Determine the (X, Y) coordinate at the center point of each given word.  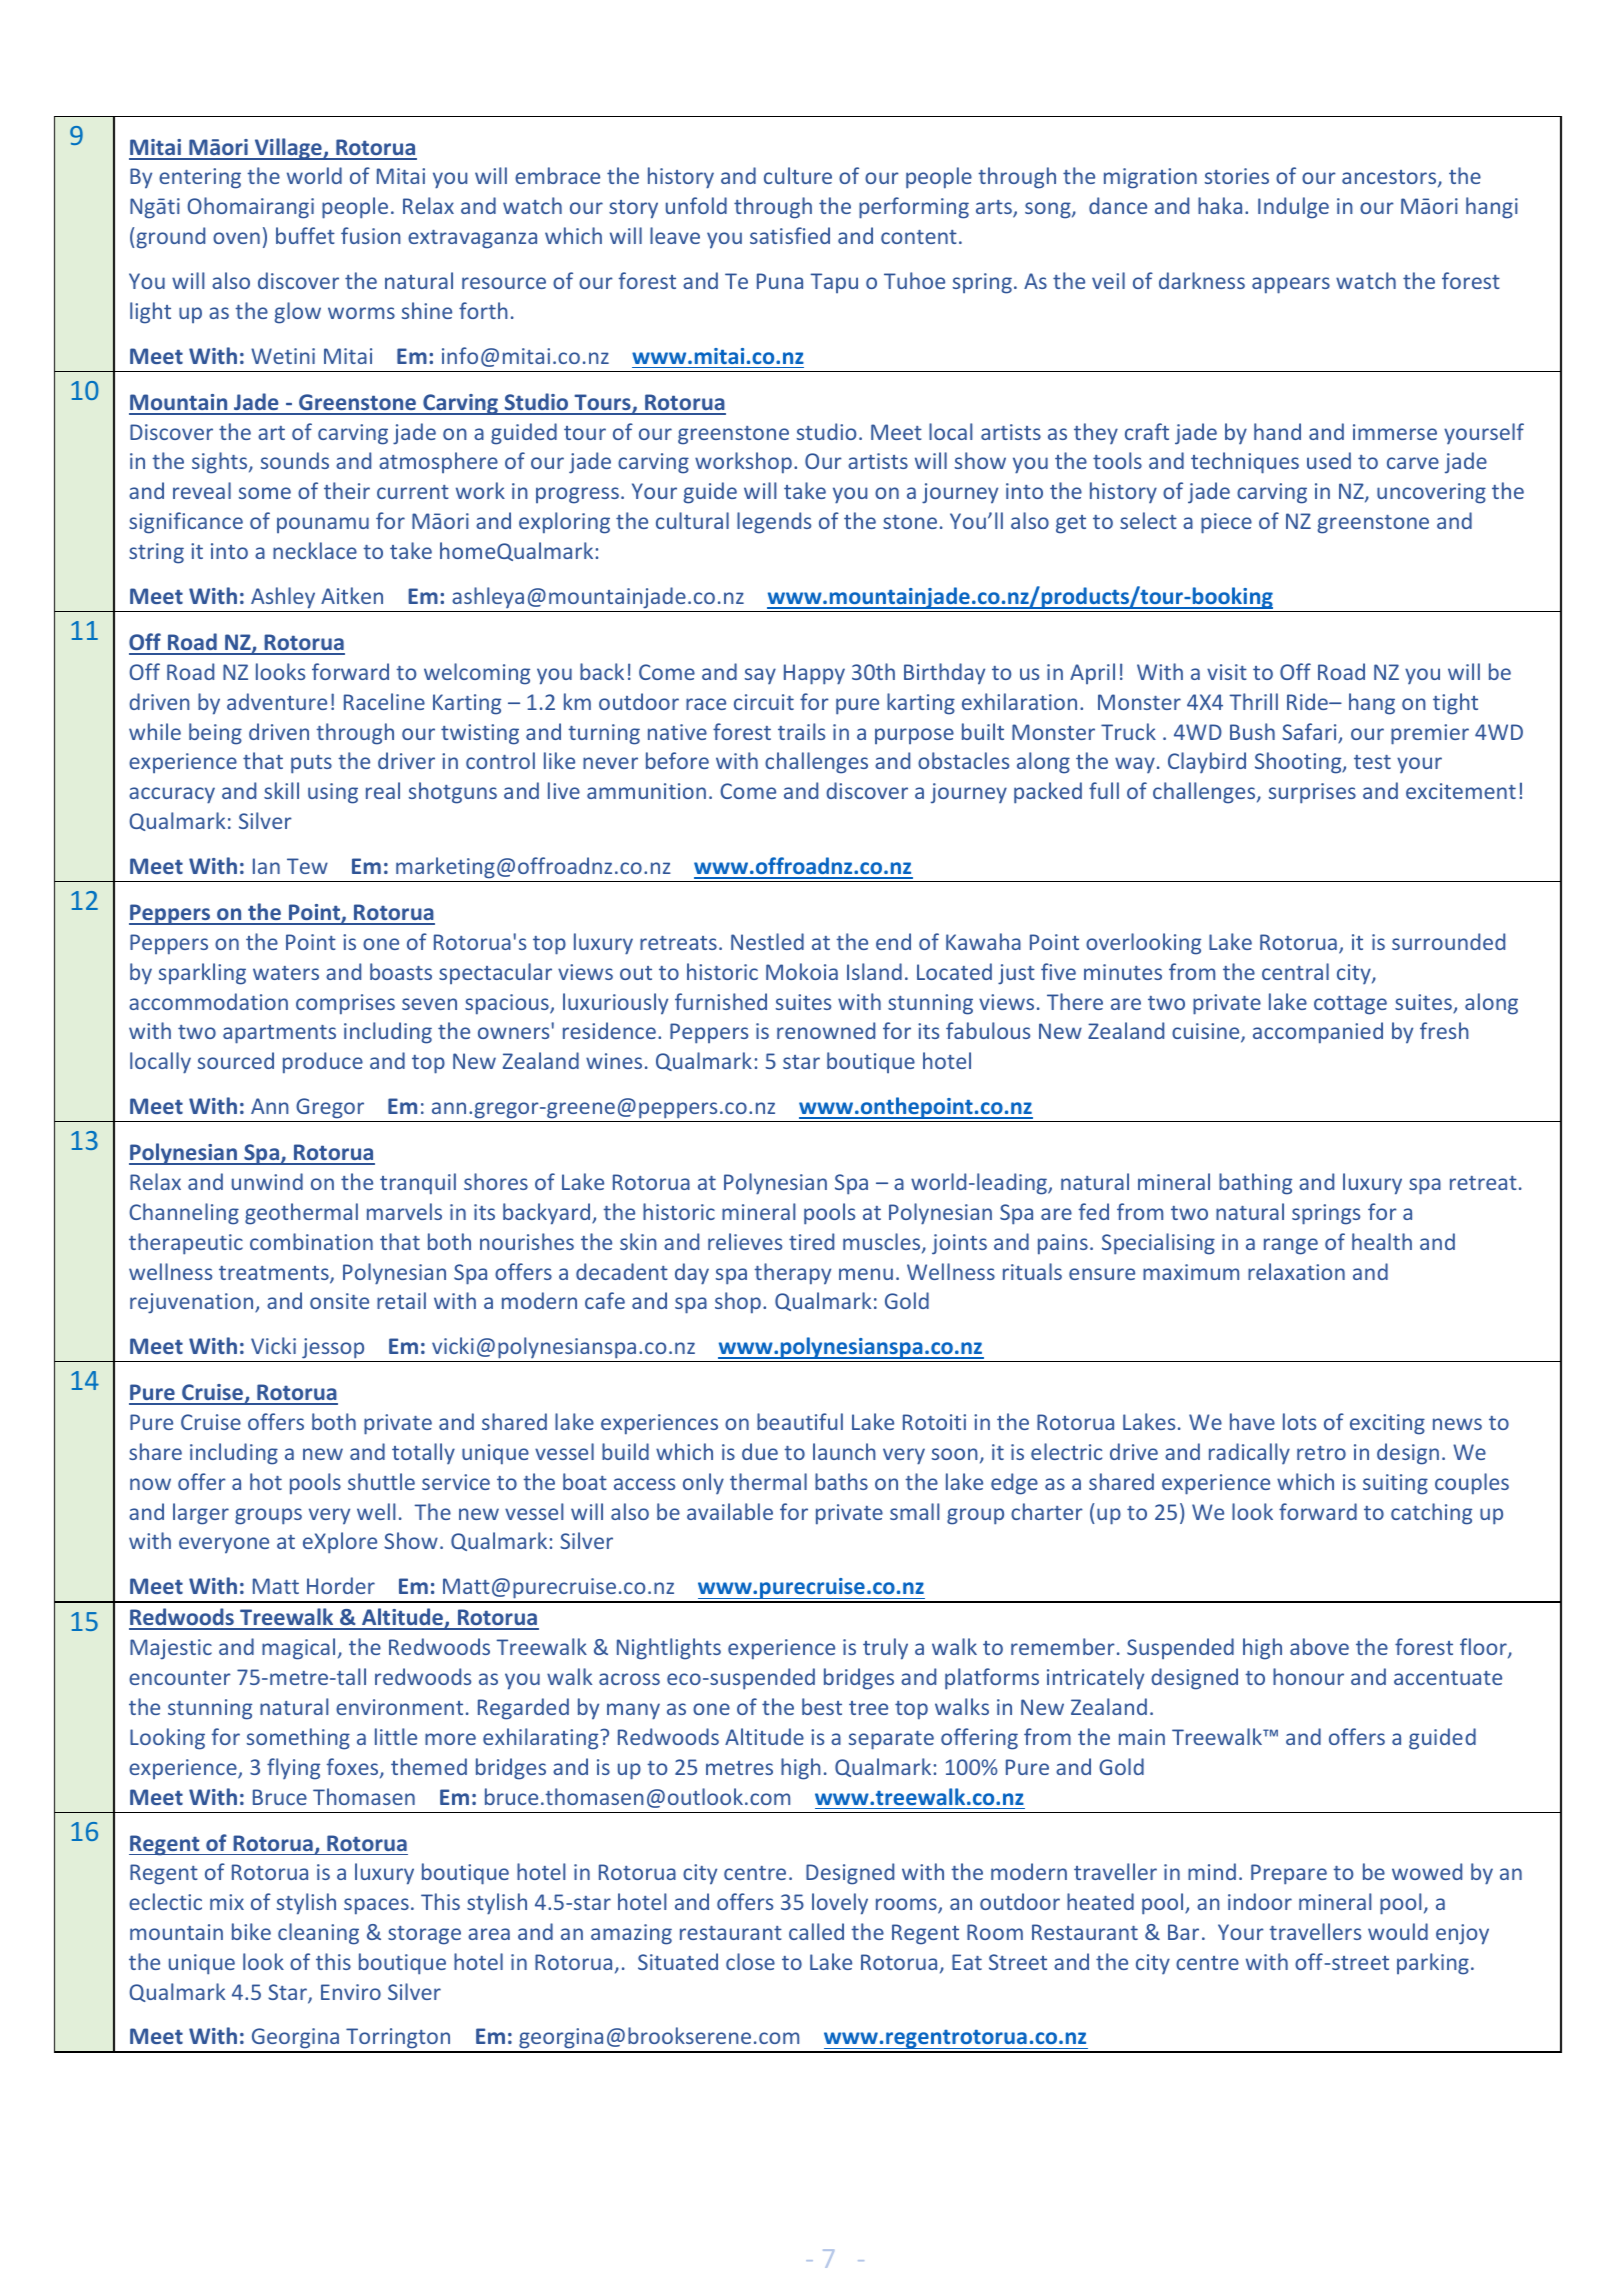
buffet (305, 235)
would (1398, 1931)
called (816, 1931)
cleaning (318, 1934)
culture (798, 175)
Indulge (1293, 208)
